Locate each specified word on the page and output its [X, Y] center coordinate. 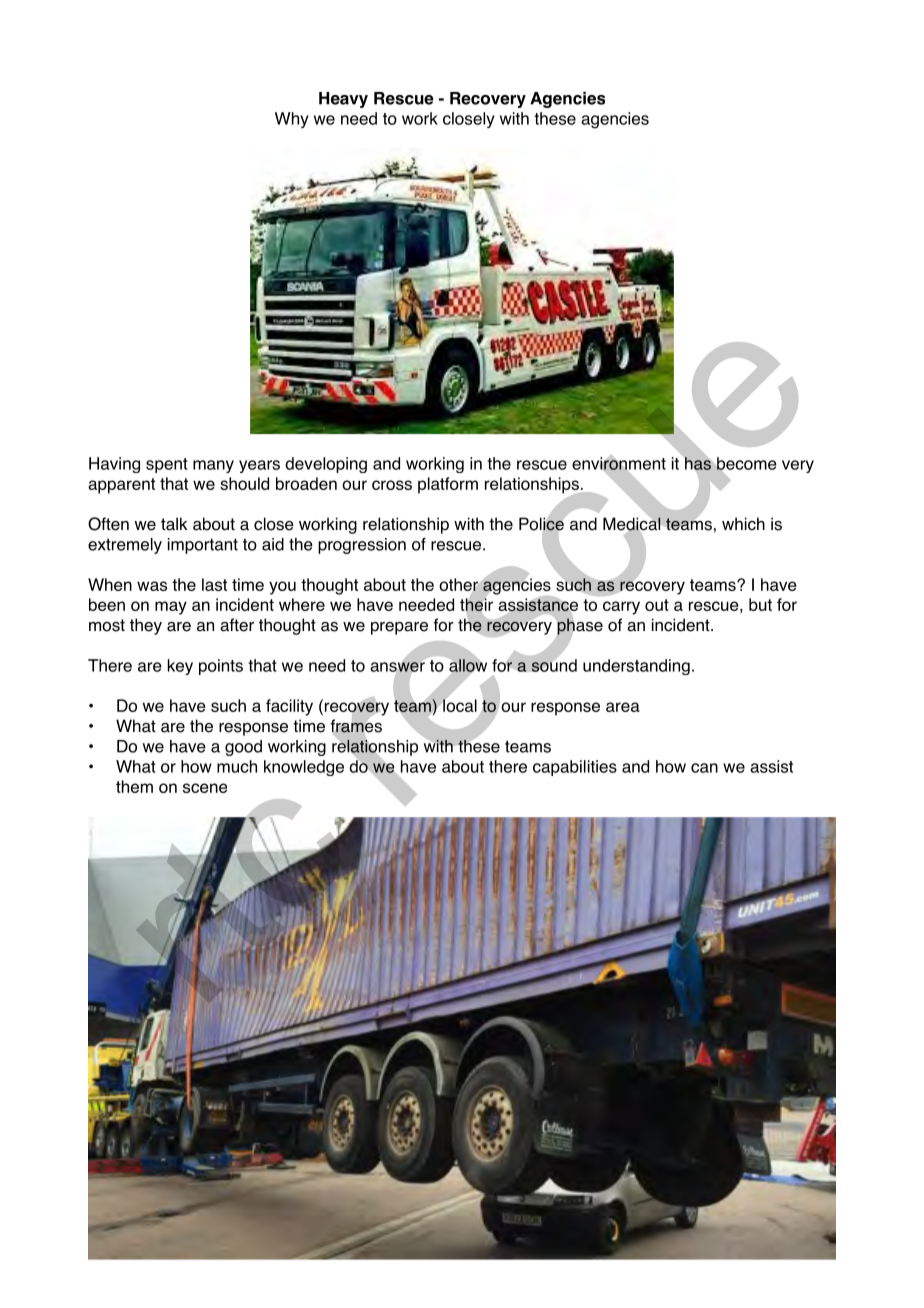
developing [326, 465]
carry [621, 608]
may [171, 608]
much [237, 766]
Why [292, 120]
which [743, 524]
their [476, 605]
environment [619, 463]
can [704, 768]
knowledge [304, 768]
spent [167, 465]
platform [448, 485]
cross [392, 485]
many [213, 466]
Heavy [343, 100]
